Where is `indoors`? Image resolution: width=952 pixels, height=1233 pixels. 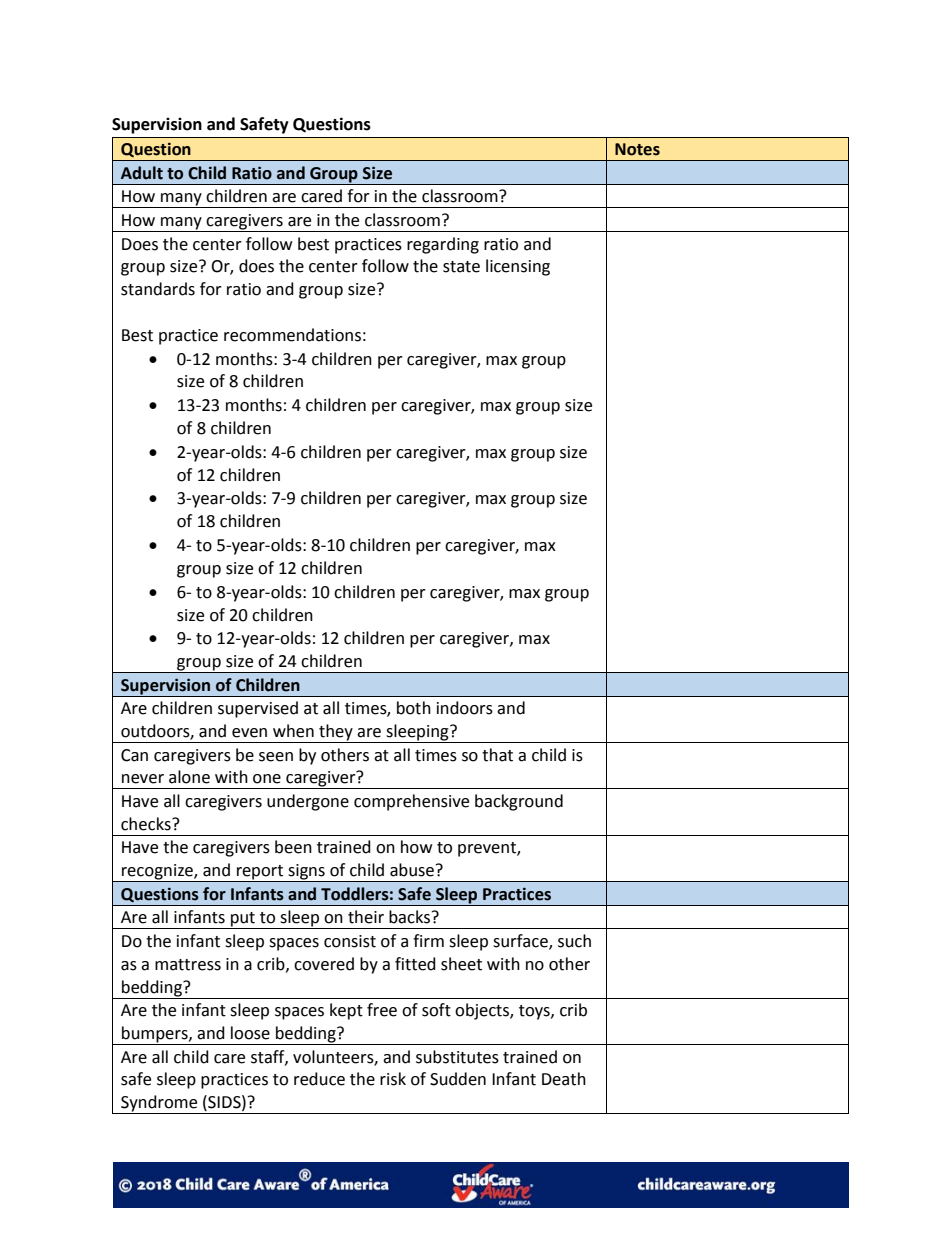 indoors is located at coordinates (465, 708).
